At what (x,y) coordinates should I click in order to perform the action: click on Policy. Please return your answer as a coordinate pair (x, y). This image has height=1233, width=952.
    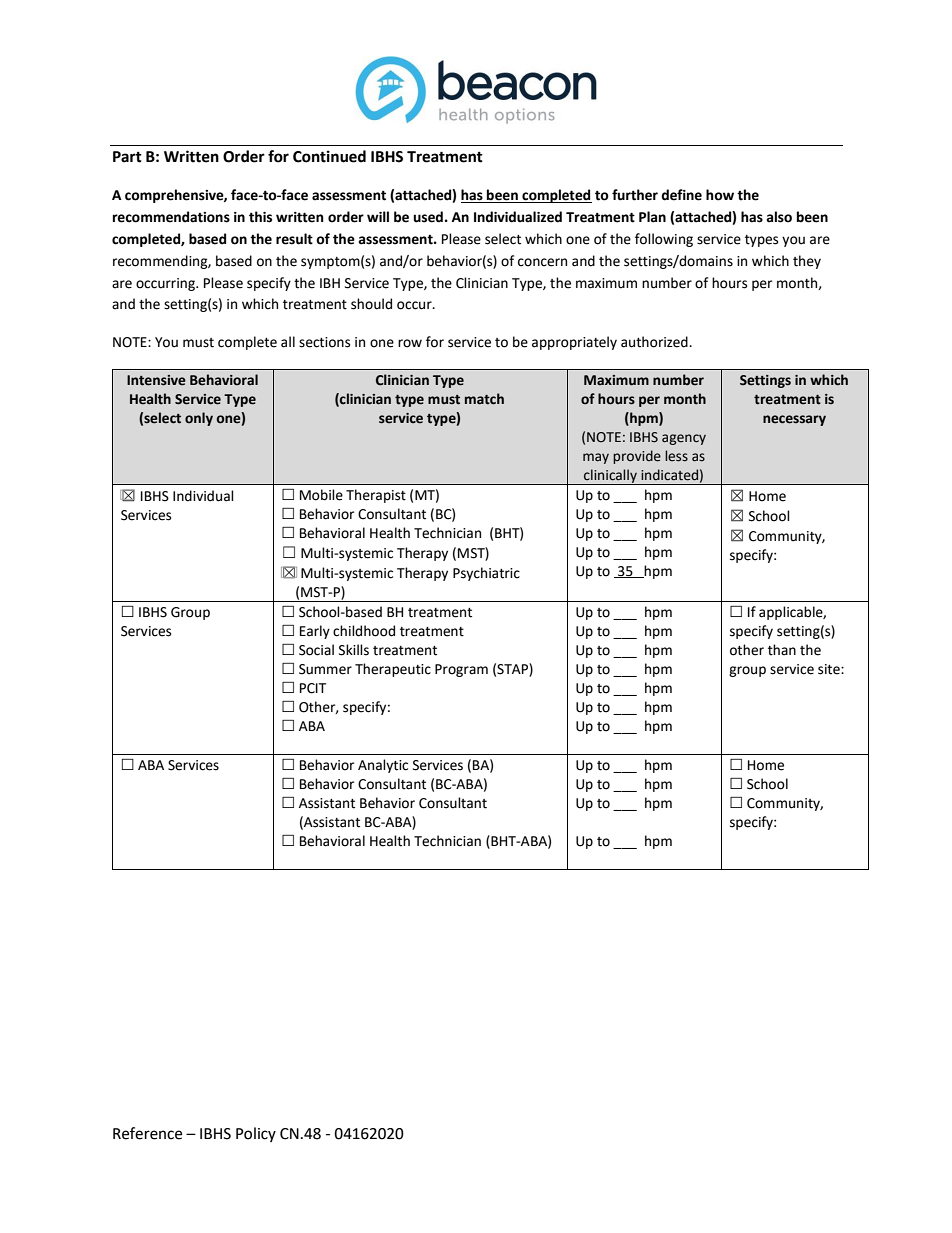
    Looking at the image, I should click on (256, 1134).
